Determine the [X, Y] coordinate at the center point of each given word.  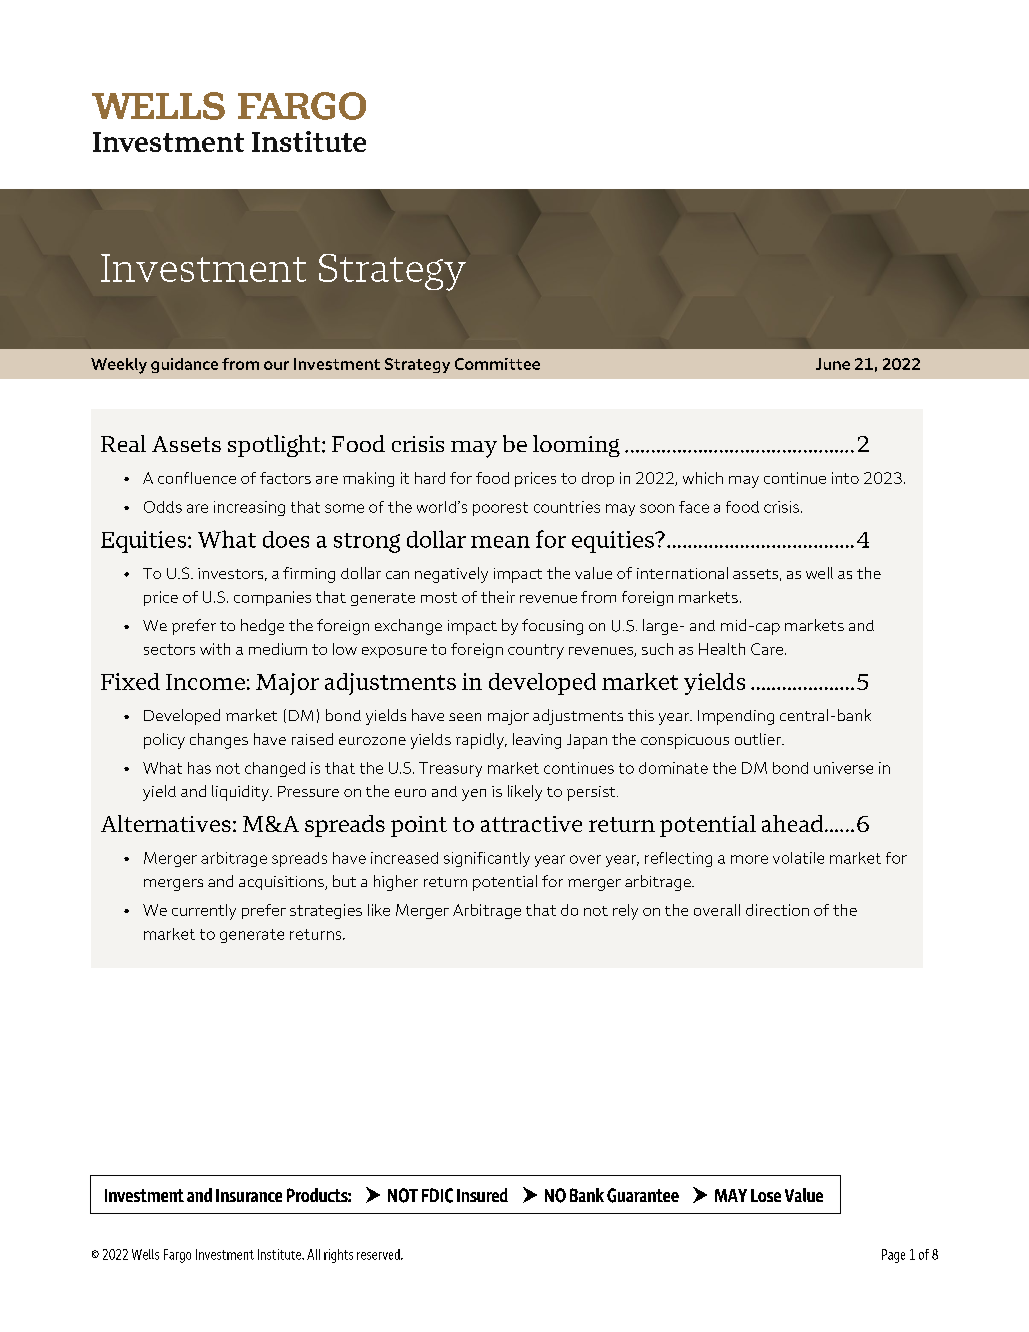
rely [625, 912]
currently [204, 912]
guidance [184, 365]
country [536, 651]
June [833, 364]
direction [777, 910]
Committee [497, 364]
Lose [766, 1195]
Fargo [177, 1256]
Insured [482, 1195]
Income [205, 682]
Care [768, 649]
